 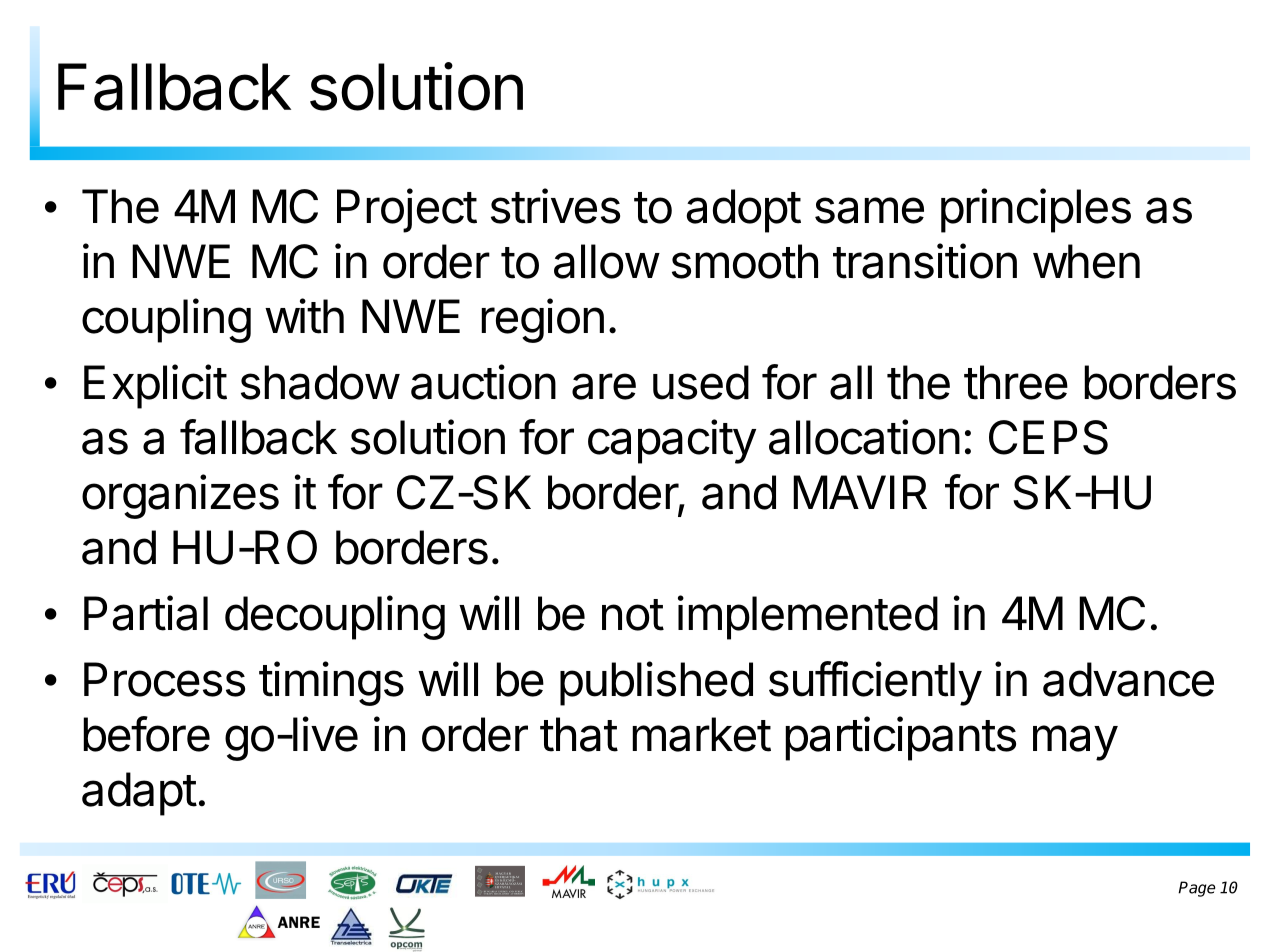 What do you see at coordinates (139, 794) in the image?
I see `adapt` at bounding box center [139, 794].
